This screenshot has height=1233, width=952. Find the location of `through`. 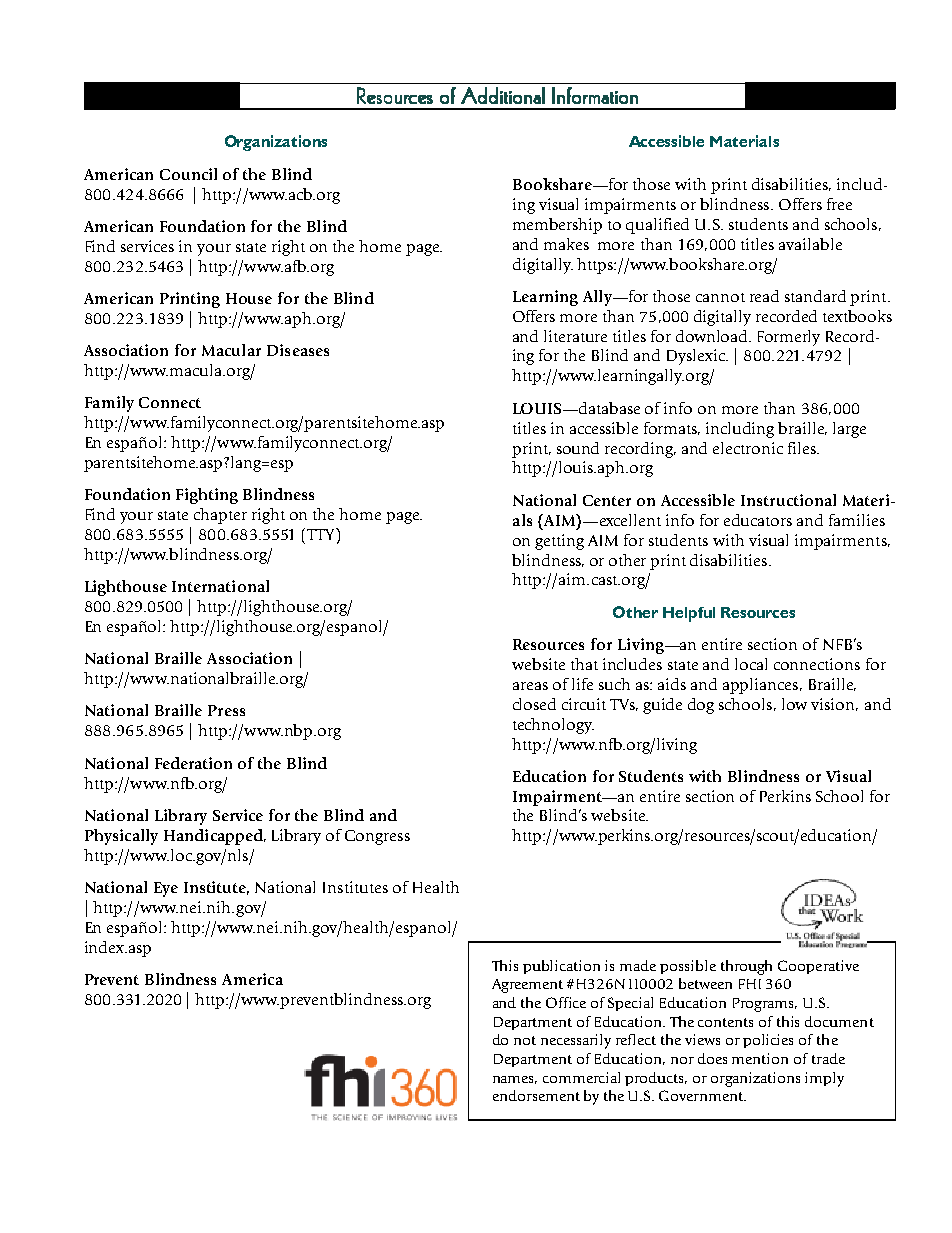

through is located at coordinates (746, 967).
